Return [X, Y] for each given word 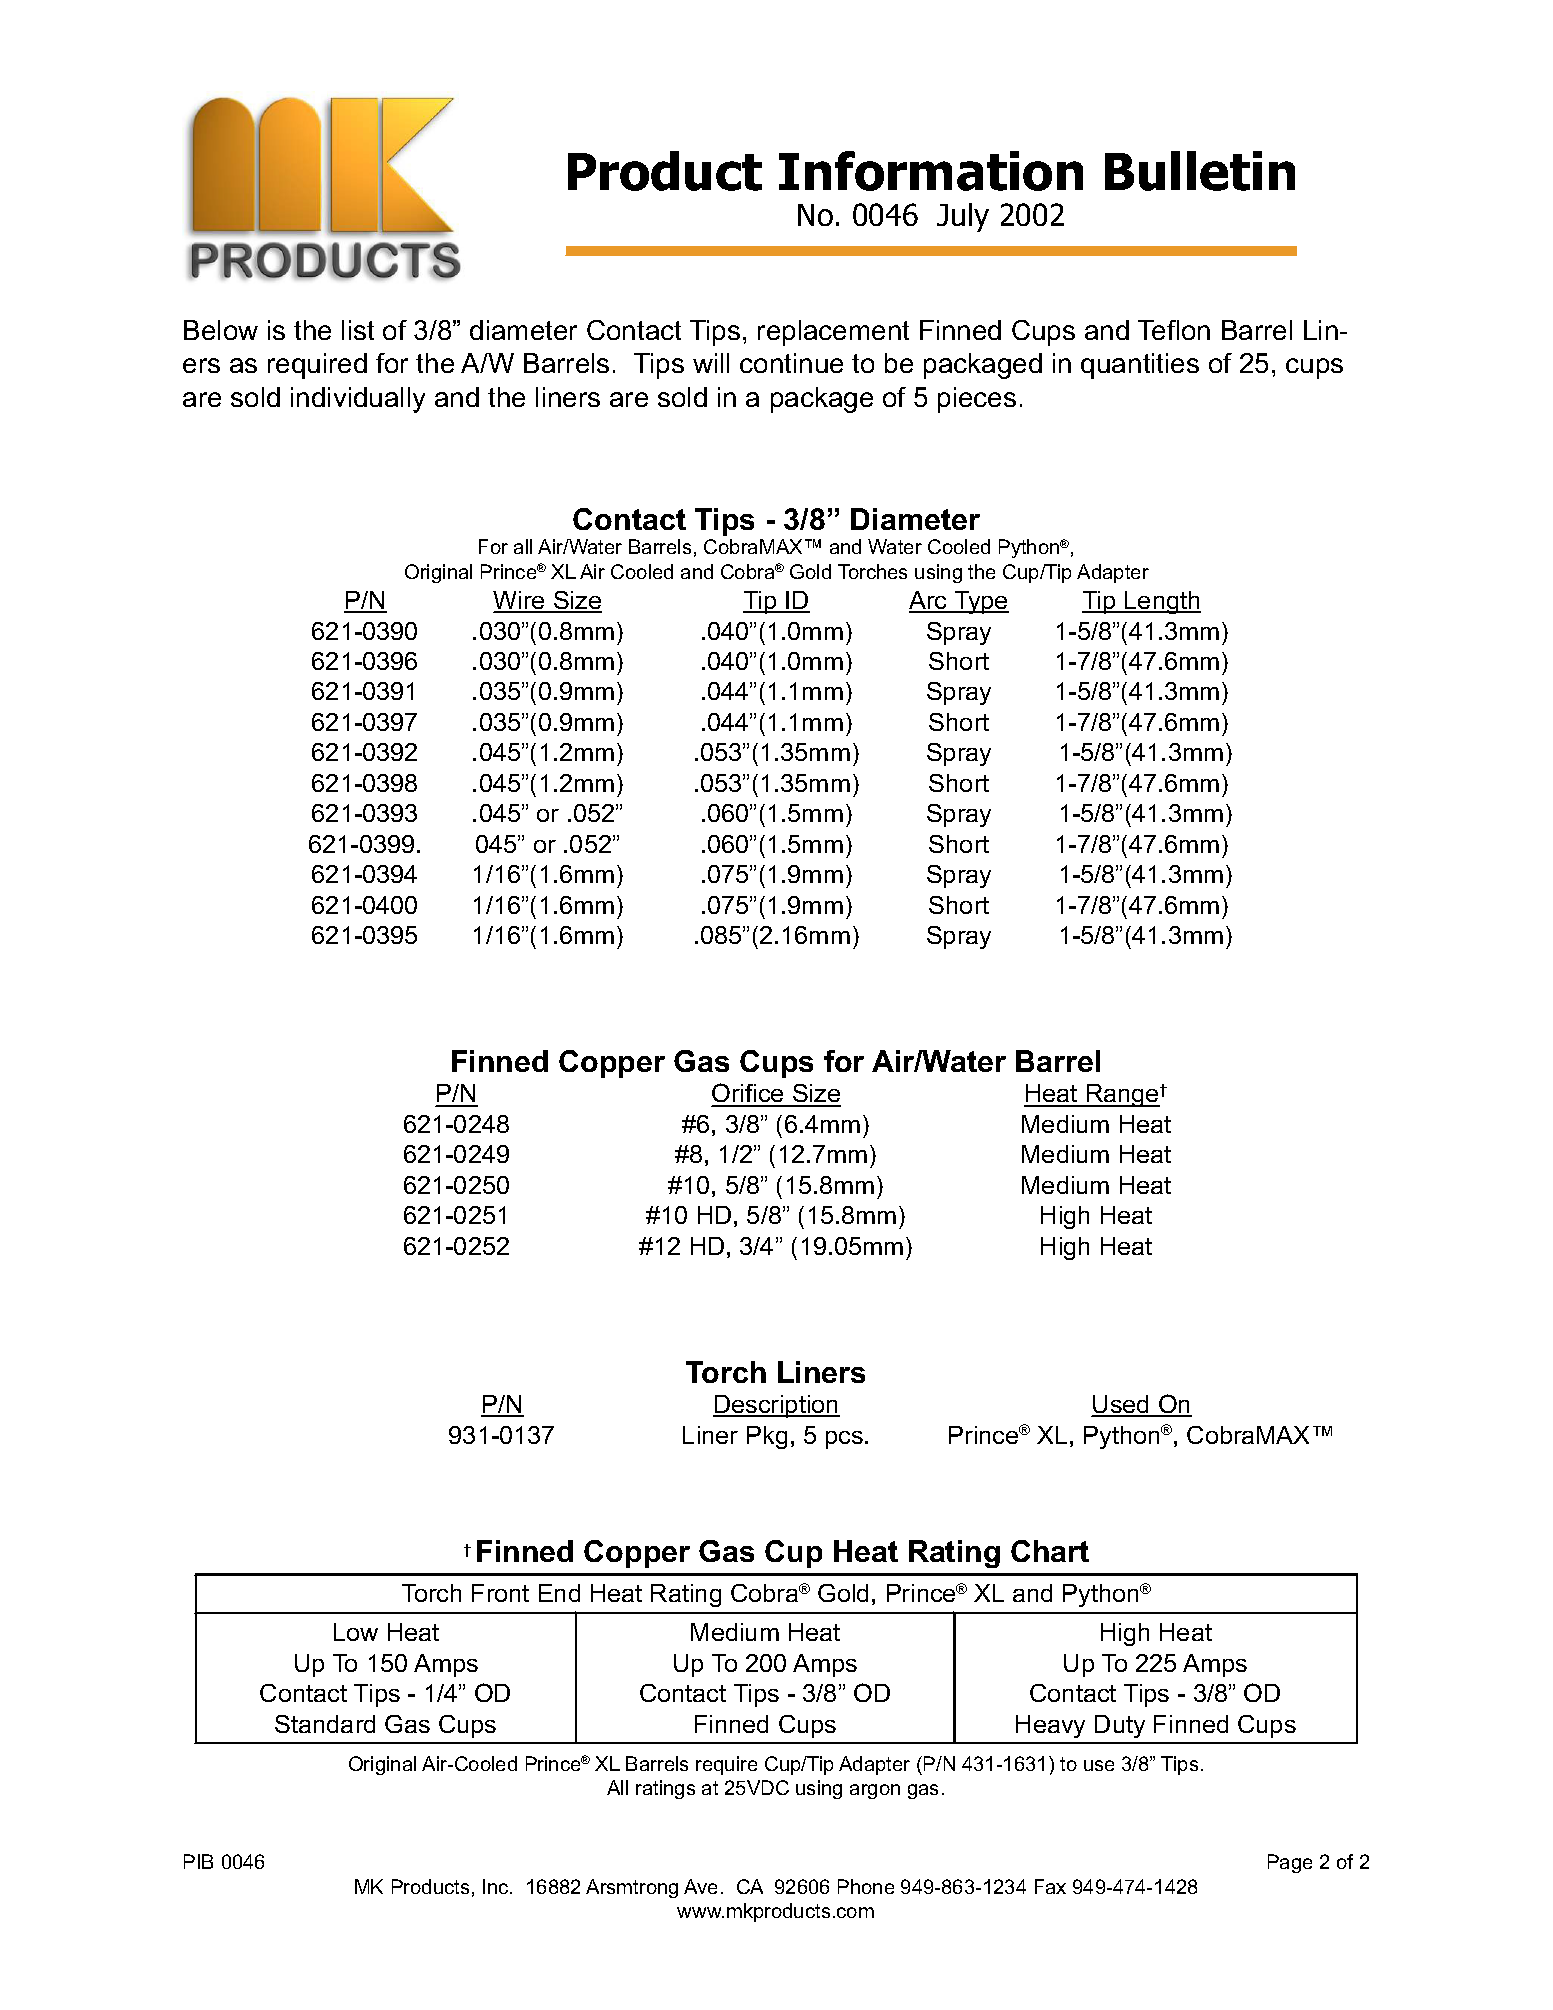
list [358, 330]
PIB [198, 1861]
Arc [929, 601]
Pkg [767, 1437]
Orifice [749, 1094]
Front [500, 1593]
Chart [1050, 1551]
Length [1162, 602]
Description [776, 1406]
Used [1122, 1405]
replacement [833, 333]
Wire [520, 601]
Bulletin [1200, 171]
